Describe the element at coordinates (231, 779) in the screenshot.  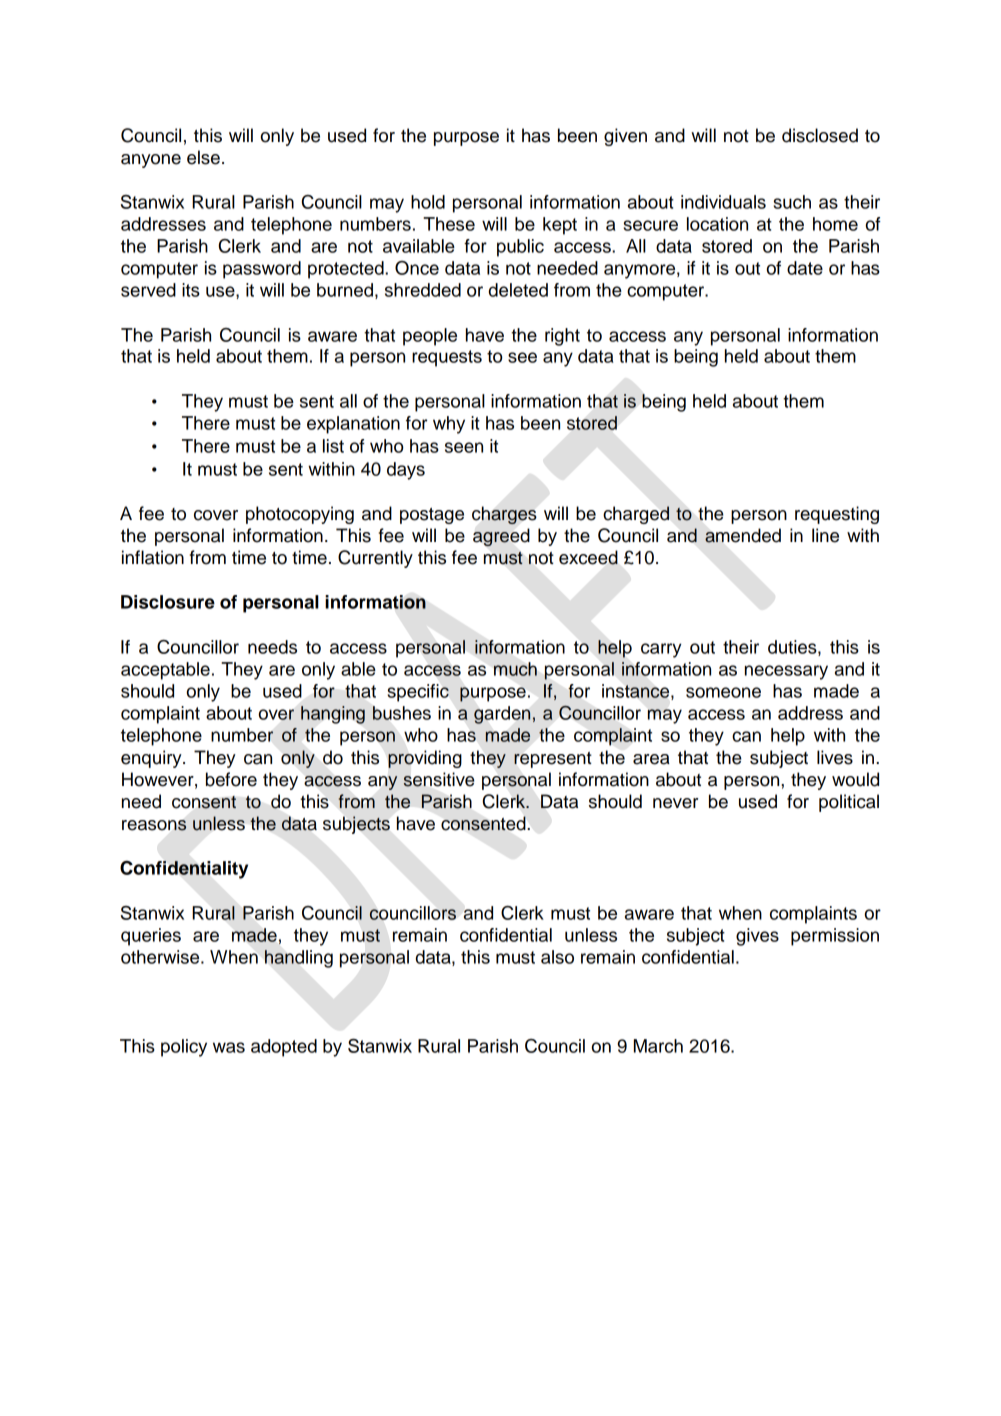
I see `before` at that location.
